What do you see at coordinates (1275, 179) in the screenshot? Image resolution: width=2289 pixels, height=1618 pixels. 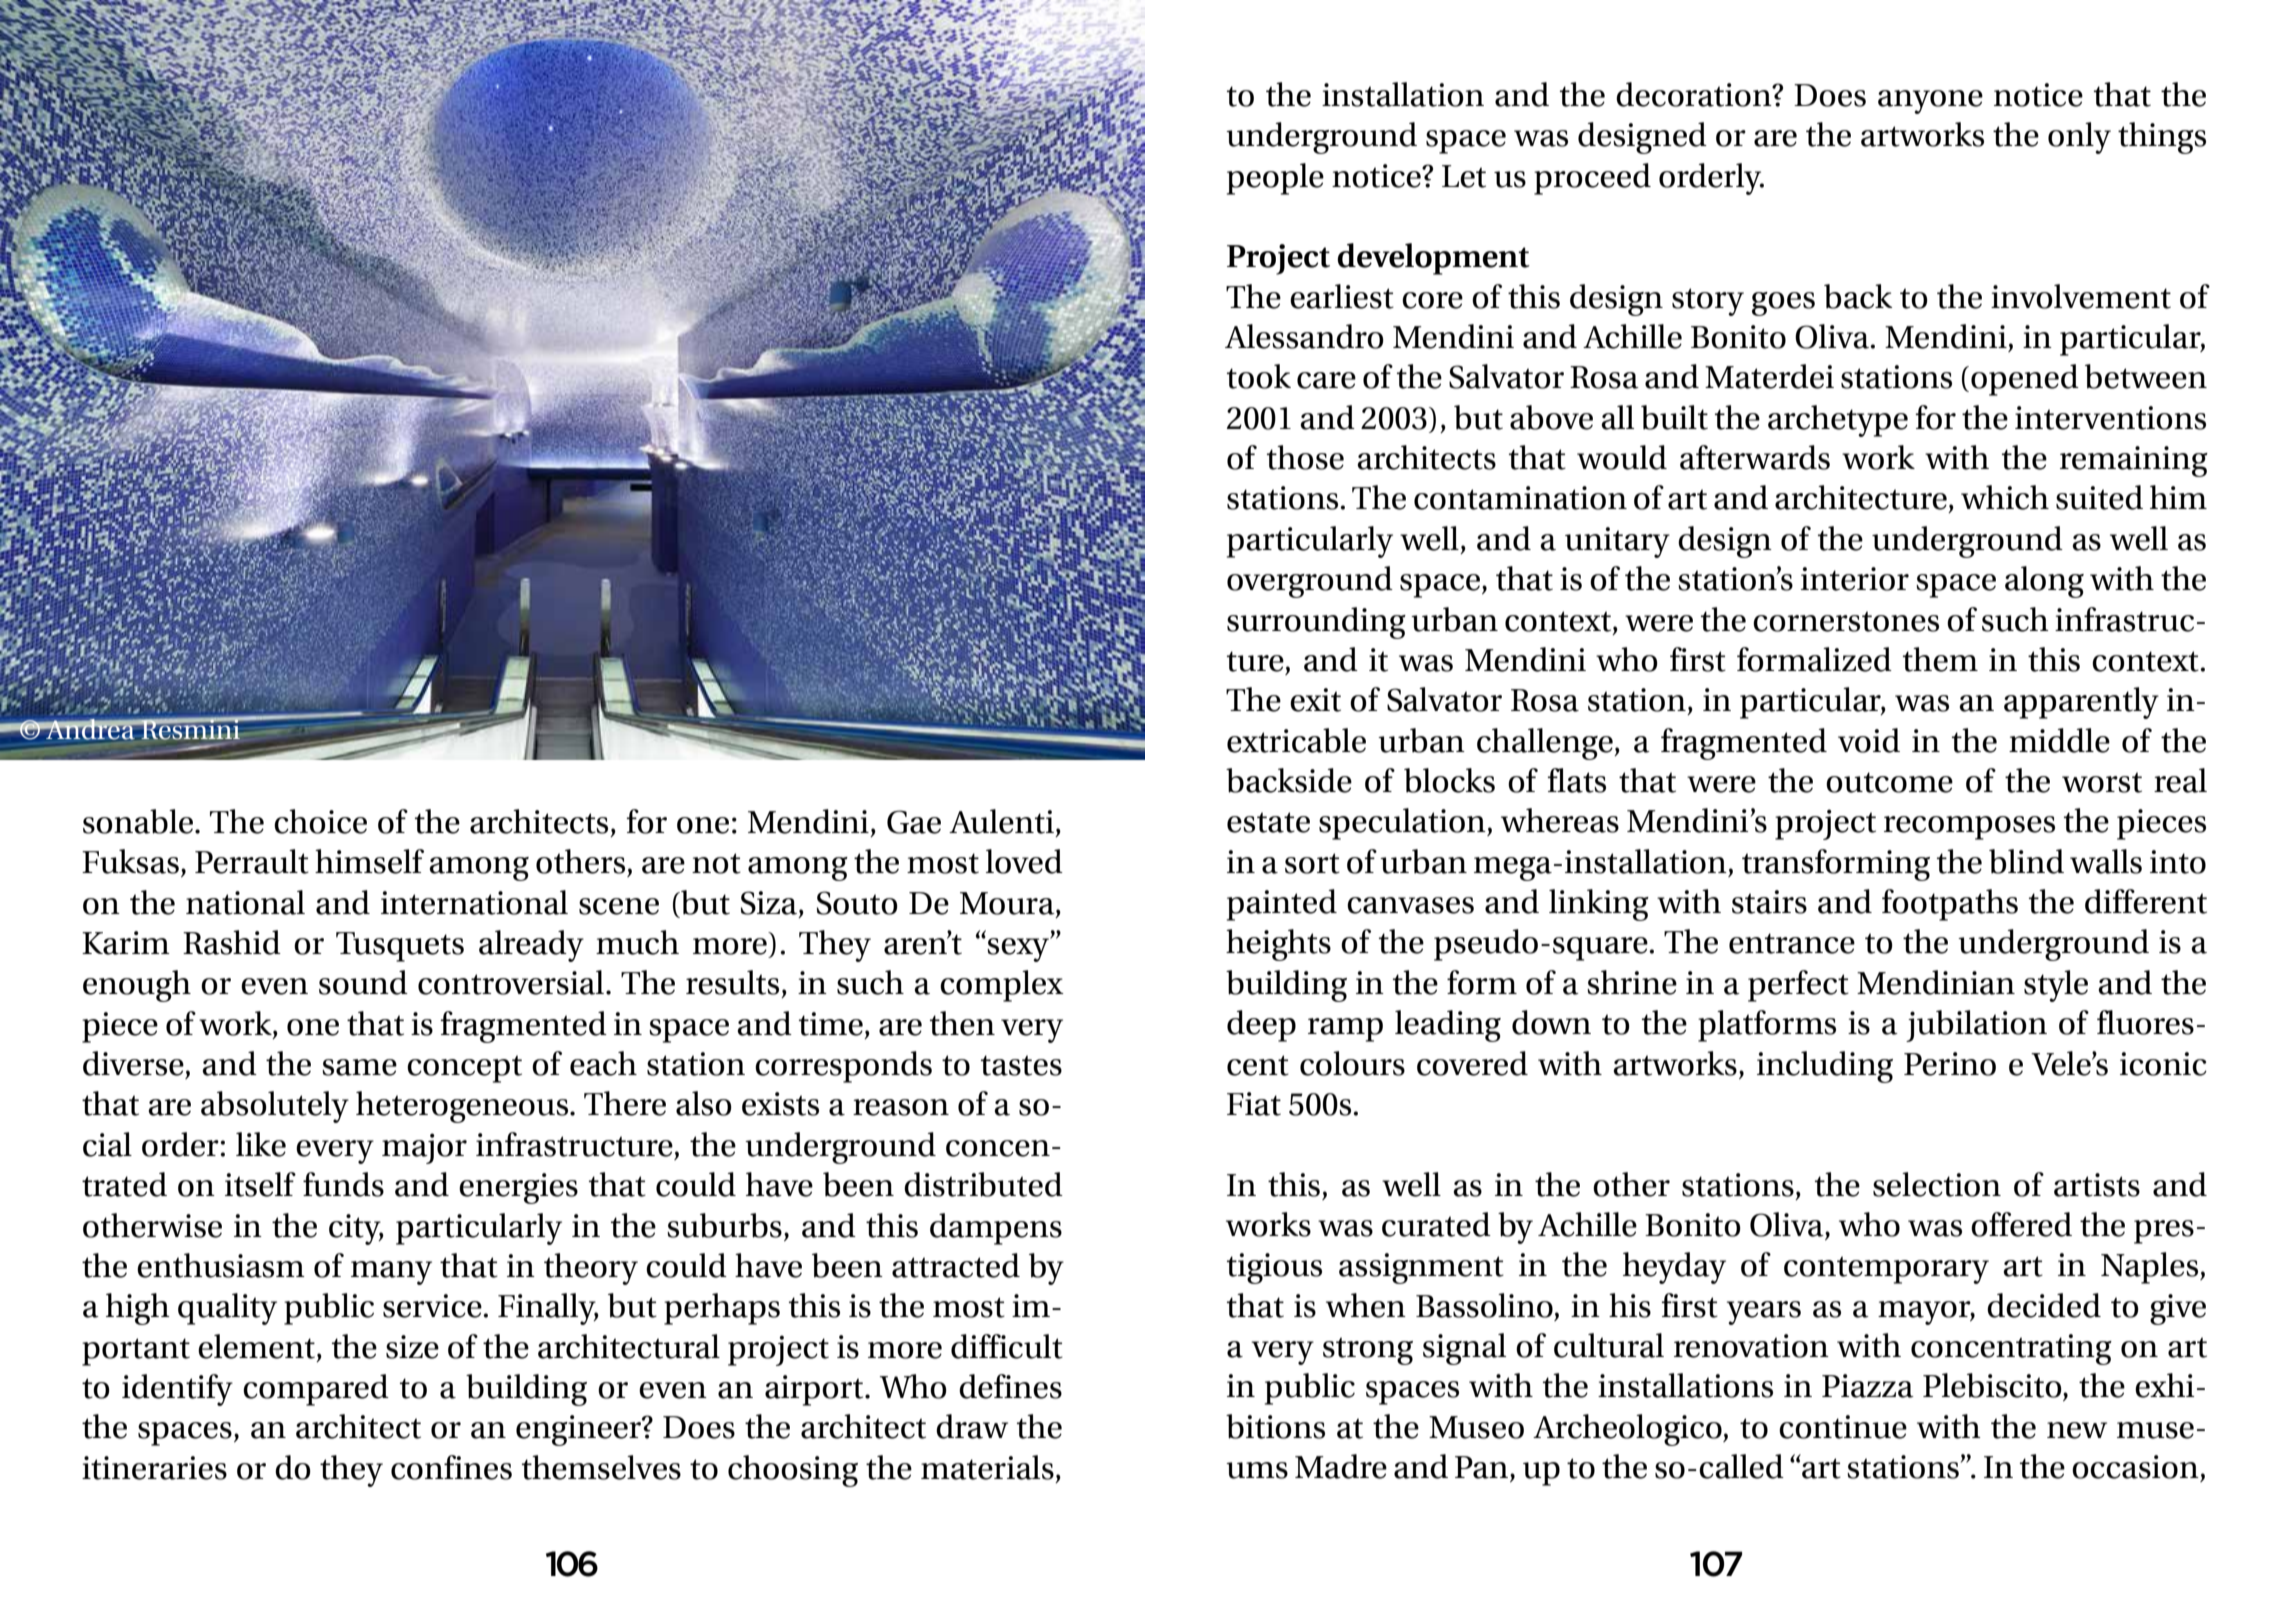 I see `people` at bounding box center [1275, 179].
